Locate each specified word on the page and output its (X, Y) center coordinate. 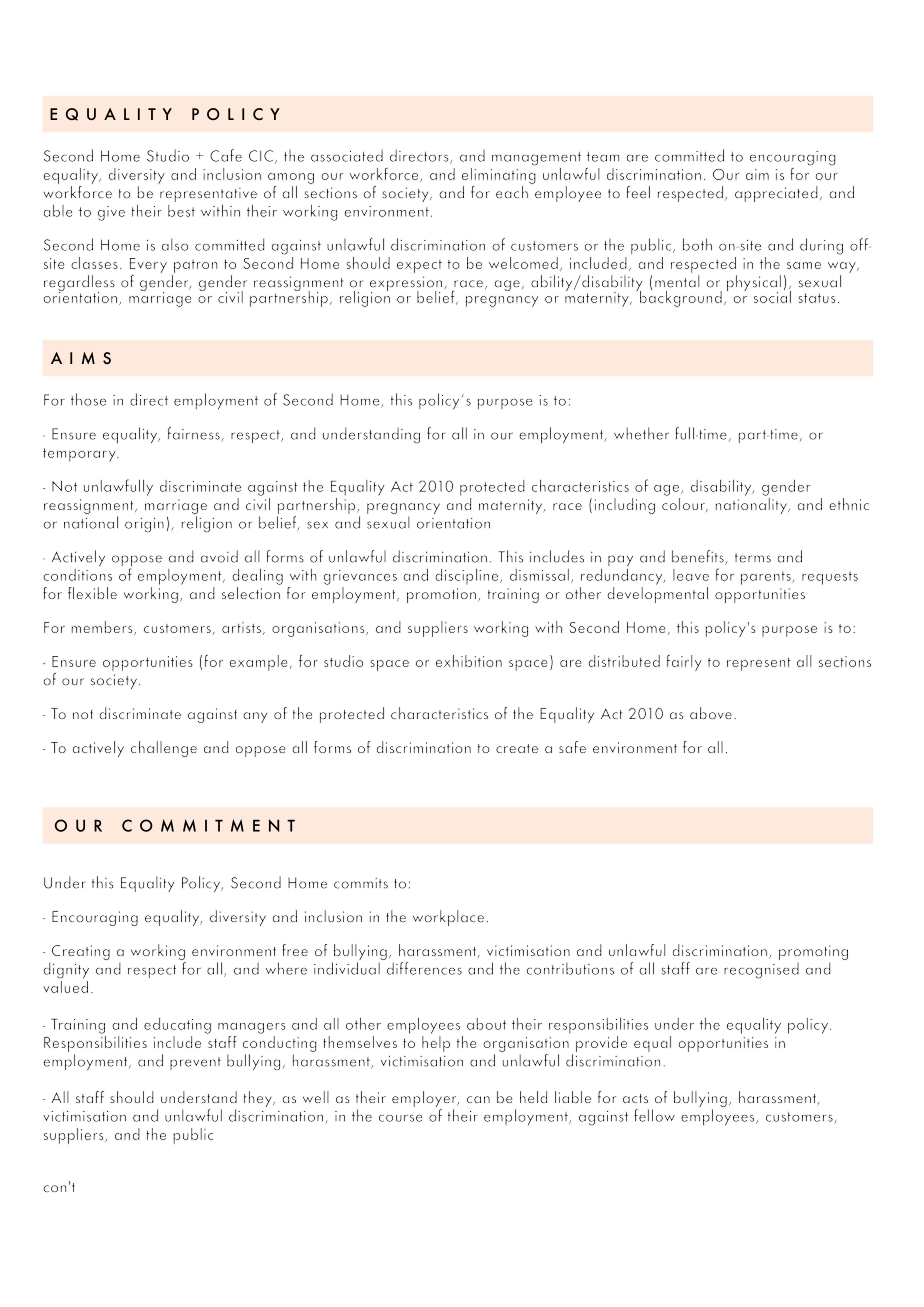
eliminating (499, 176)
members (103, 628)
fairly (684, 663)
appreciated (776, 194)
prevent (195, 1063)
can (478, 1099)
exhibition (469, 661)
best (181, 209)
